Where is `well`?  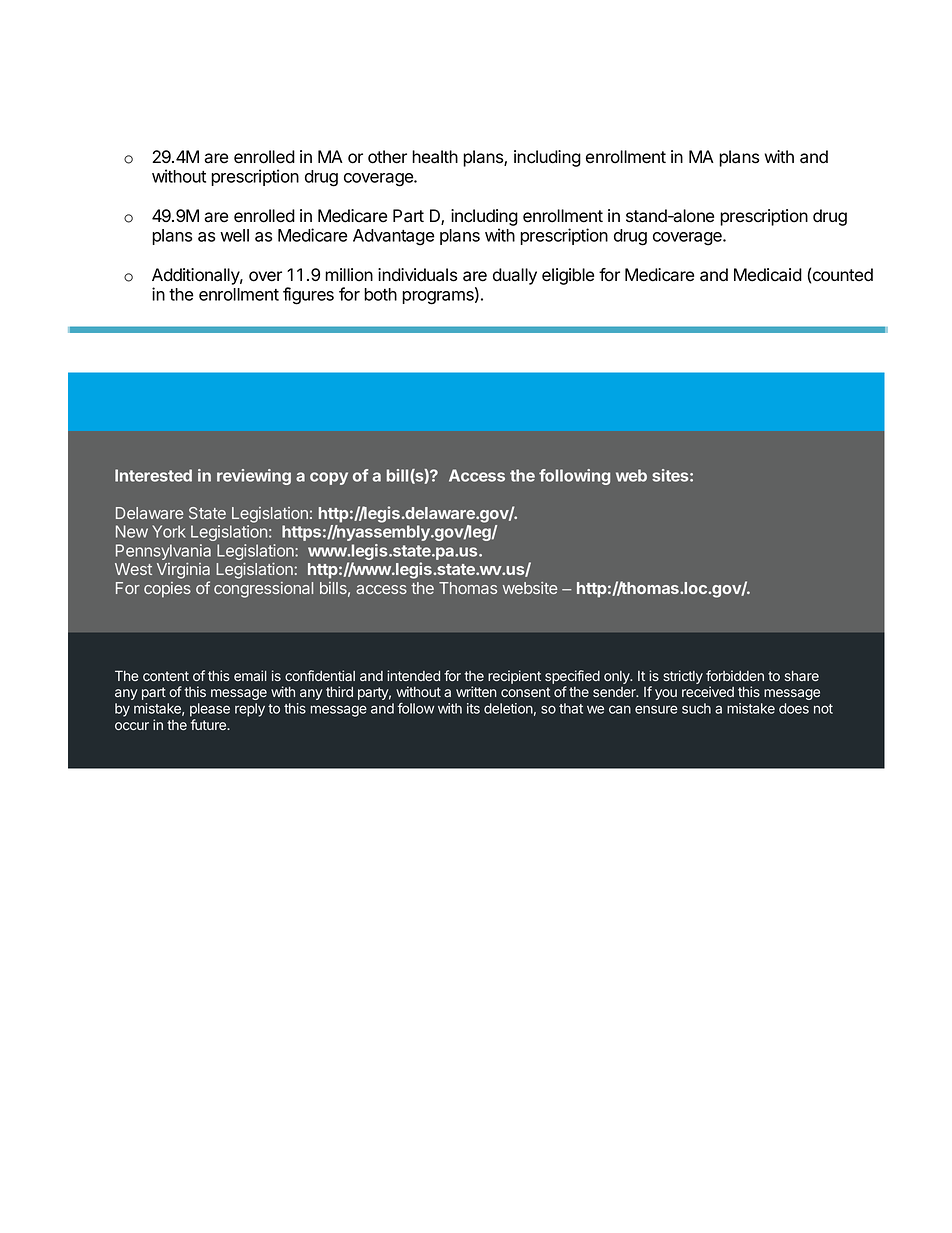 well is located at coordinates (234, 235).
